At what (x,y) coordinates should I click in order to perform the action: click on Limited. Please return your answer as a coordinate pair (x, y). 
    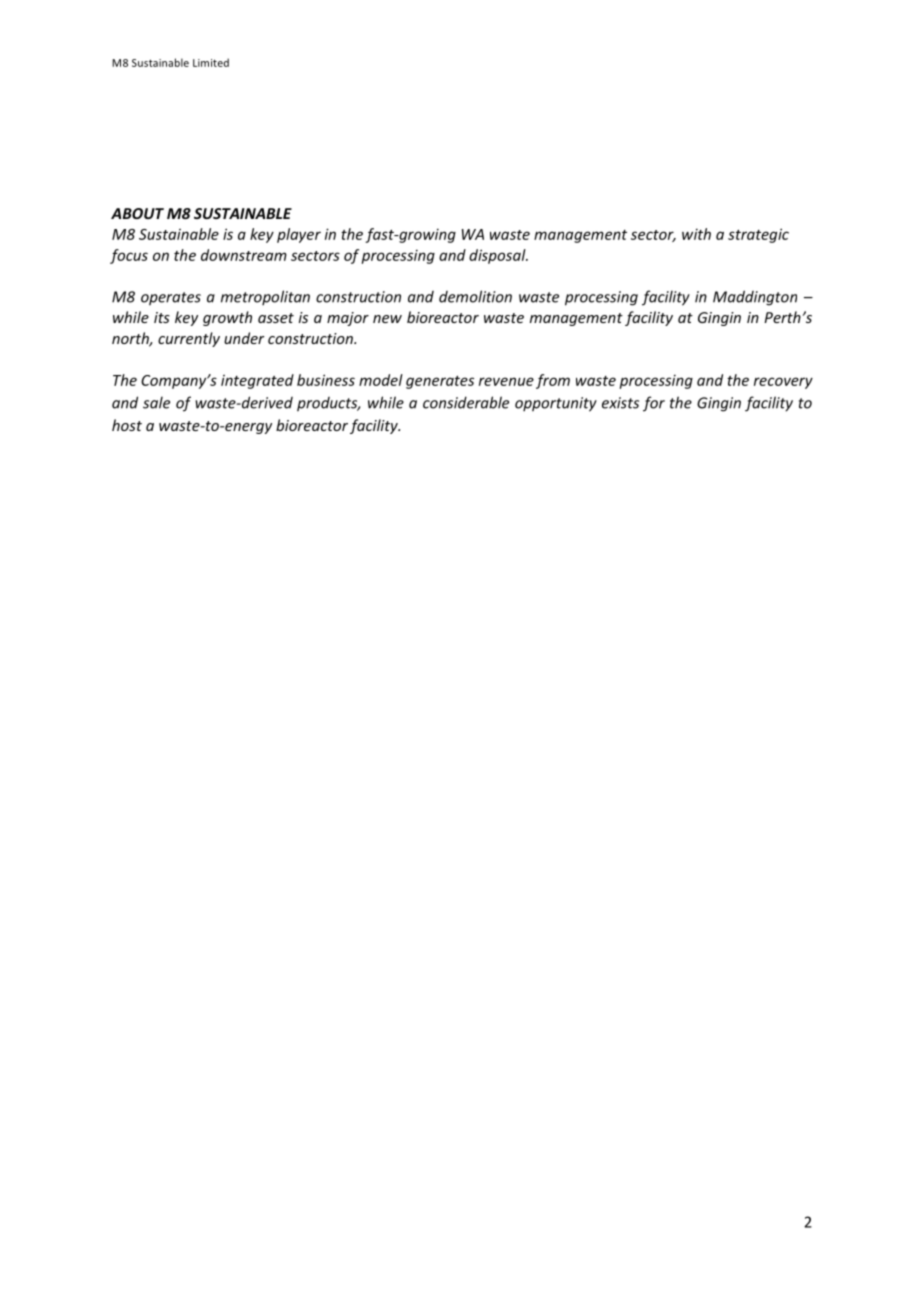
    Looking at the image, I should click on (211, 62).
